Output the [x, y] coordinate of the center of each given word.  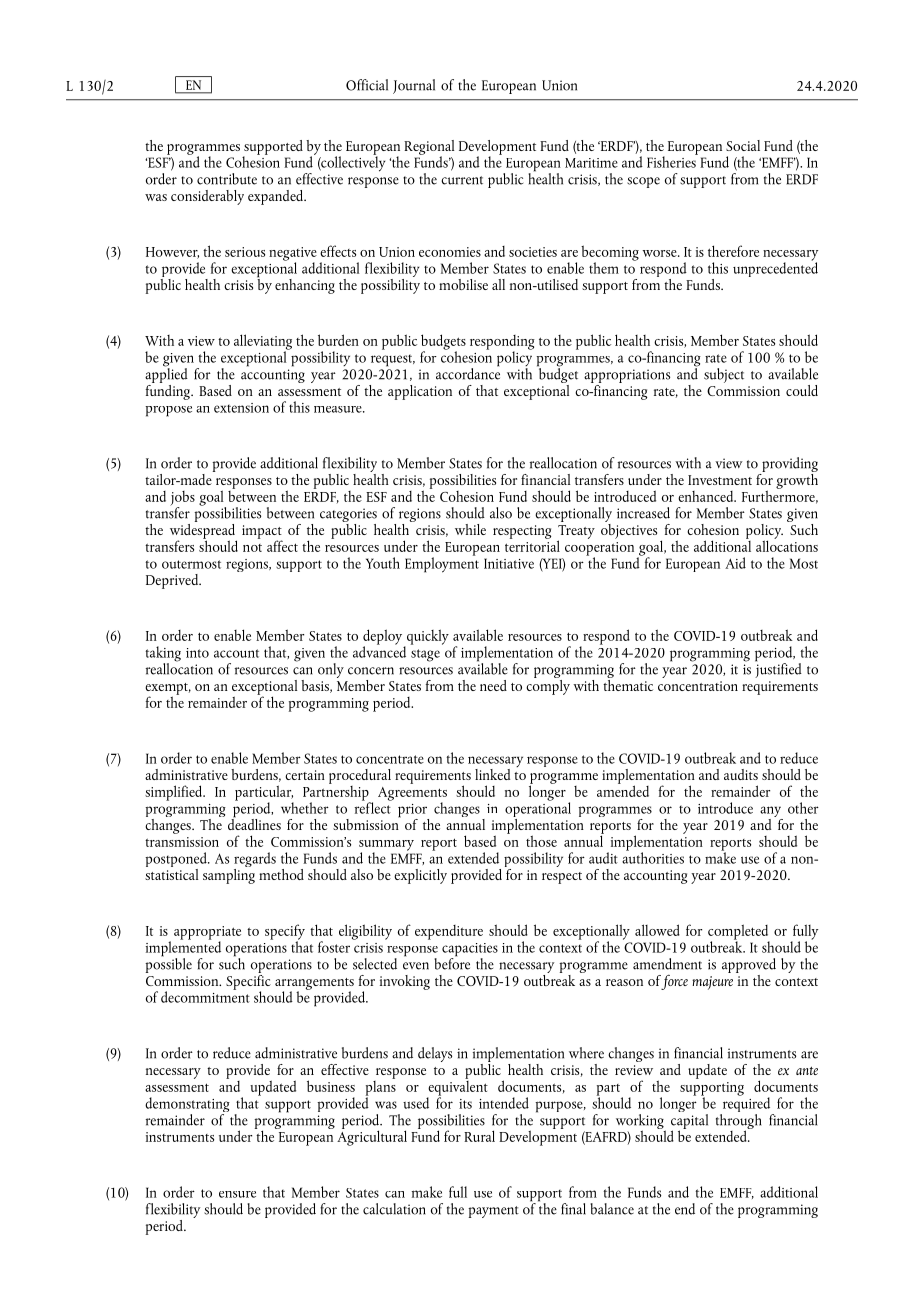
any [771, 813]
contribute [227, 179]
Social [743, 145]
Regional [429, 148]
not [252, 548]
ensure [237, 1194]
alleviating [263, 343]
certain [305, 775]
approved [749, 965]
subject [724, 375]
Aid [735, 563]
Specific [248, 982]
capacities [470, 951]
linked [492, 774]
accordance [468, 372]
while [470, 529]
